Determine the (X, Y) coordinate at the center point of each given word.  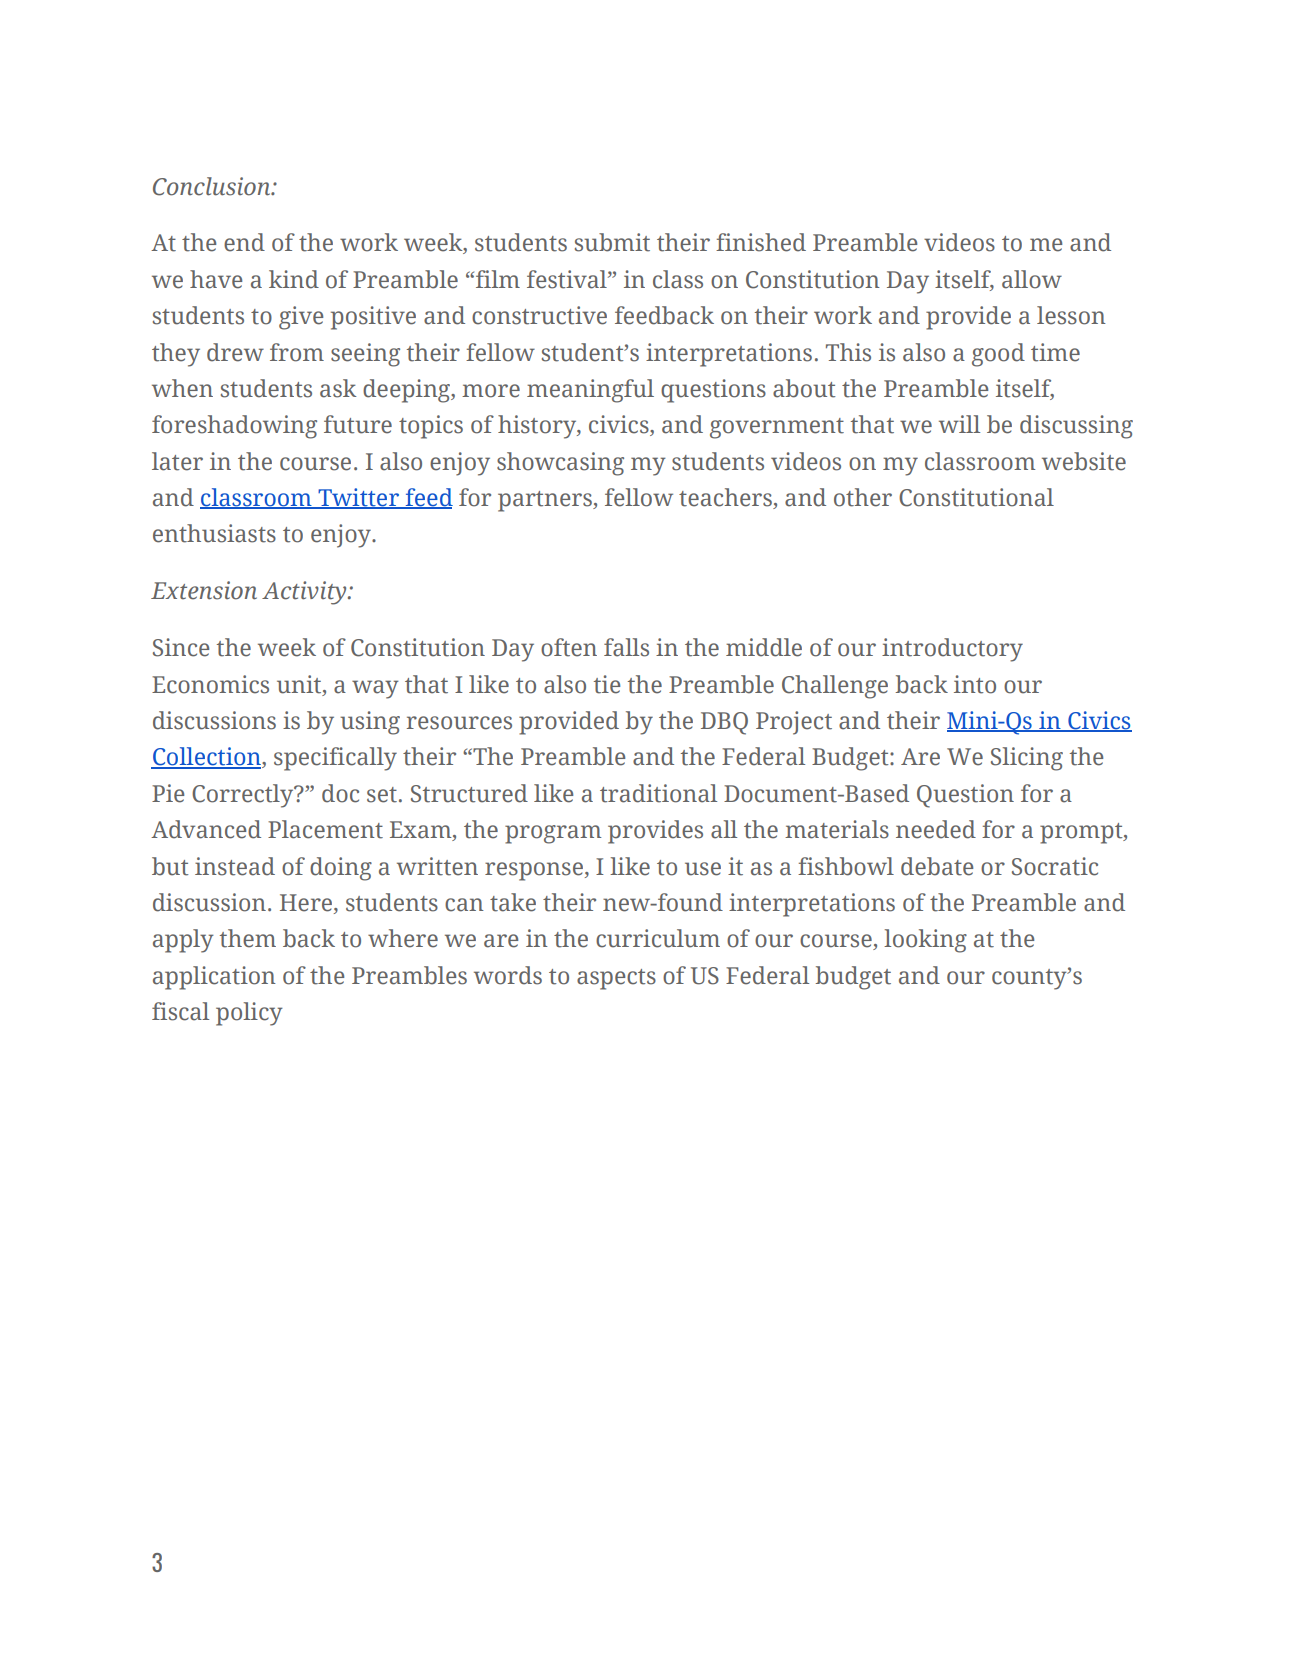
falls (626, 647)
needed (936, 829)
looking (925, 941)
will (959, 424)
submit (612, 242)
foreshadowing (234, 427)
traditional (658, 793)
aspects (616, 979)
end (244, 242)
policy (249, 1014)
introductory (952, 650)
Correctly (244, 796)
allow (1032, 279)
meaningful (590, 391)
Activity (305, 593)
